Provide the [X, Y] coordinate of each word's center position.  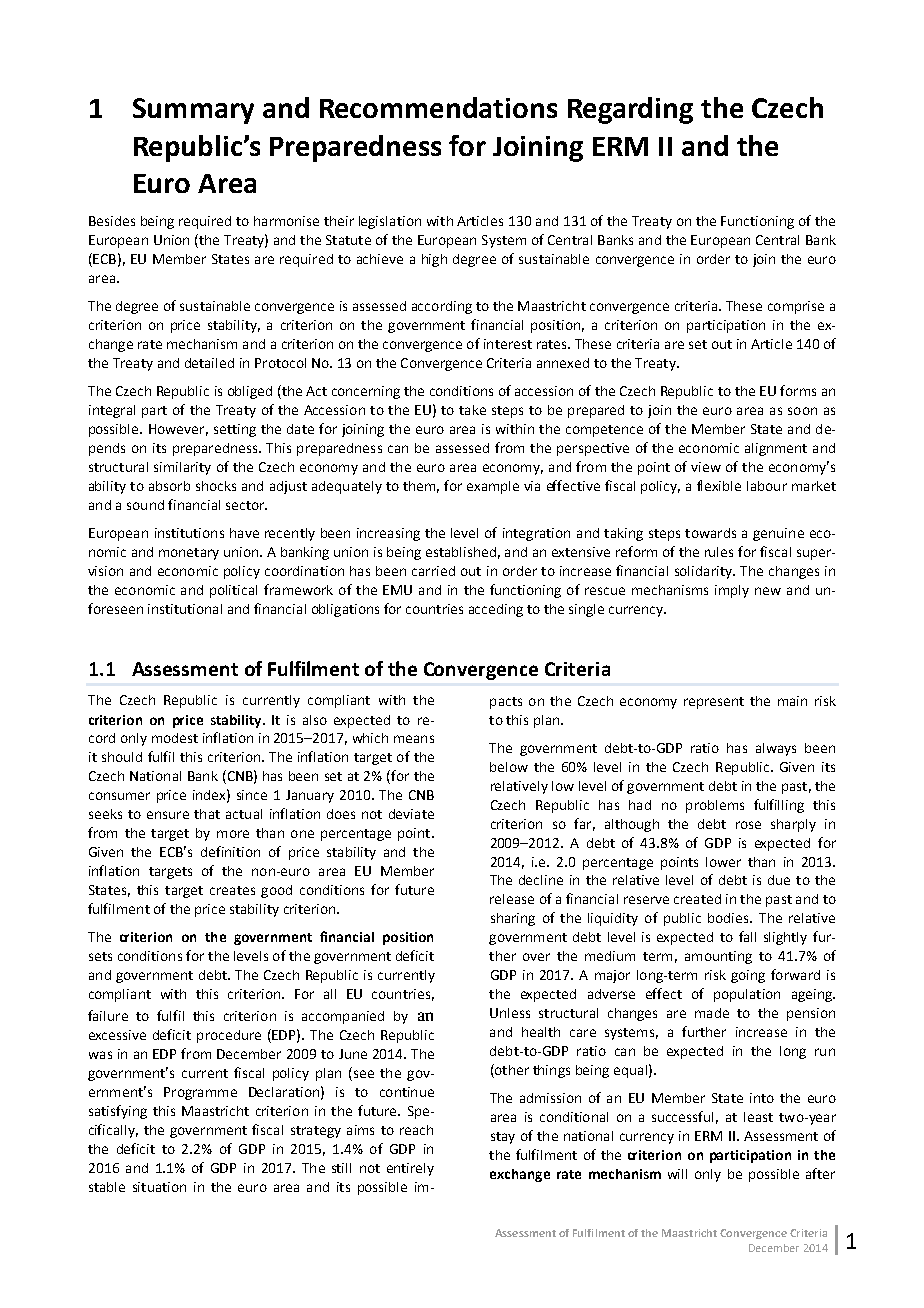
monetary [189, 554]
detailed [209, 363]
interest [508, 344]
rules [719, 552]
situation [159, 1187]
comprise [796, 307]
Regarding [630, 110]
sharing [513, 919]
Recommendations [438, 107]
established [461, 552]
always [776, 749]
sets [100, 956]
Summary [193, 111]
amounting [718, 957]
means [414, 739]
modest [175, 738]
